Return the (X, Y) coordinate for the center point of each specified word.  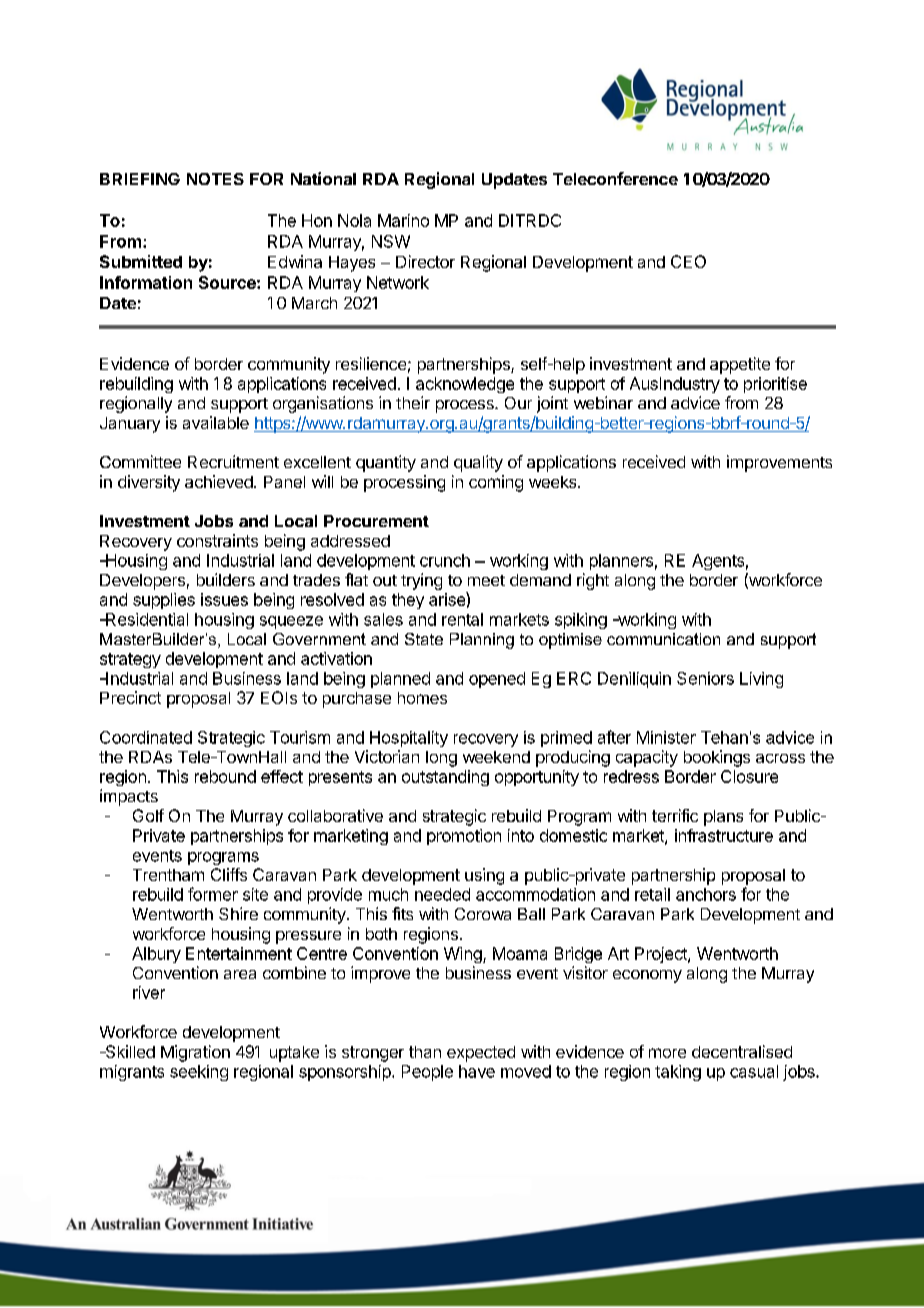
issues (224, 599)
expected (481, 1054)
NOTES (215, 179)
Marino (403, 220)
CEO (688, 261)
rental (462, 619)
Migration (195, 1053)
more (667, 1053)
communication (663, 639)
